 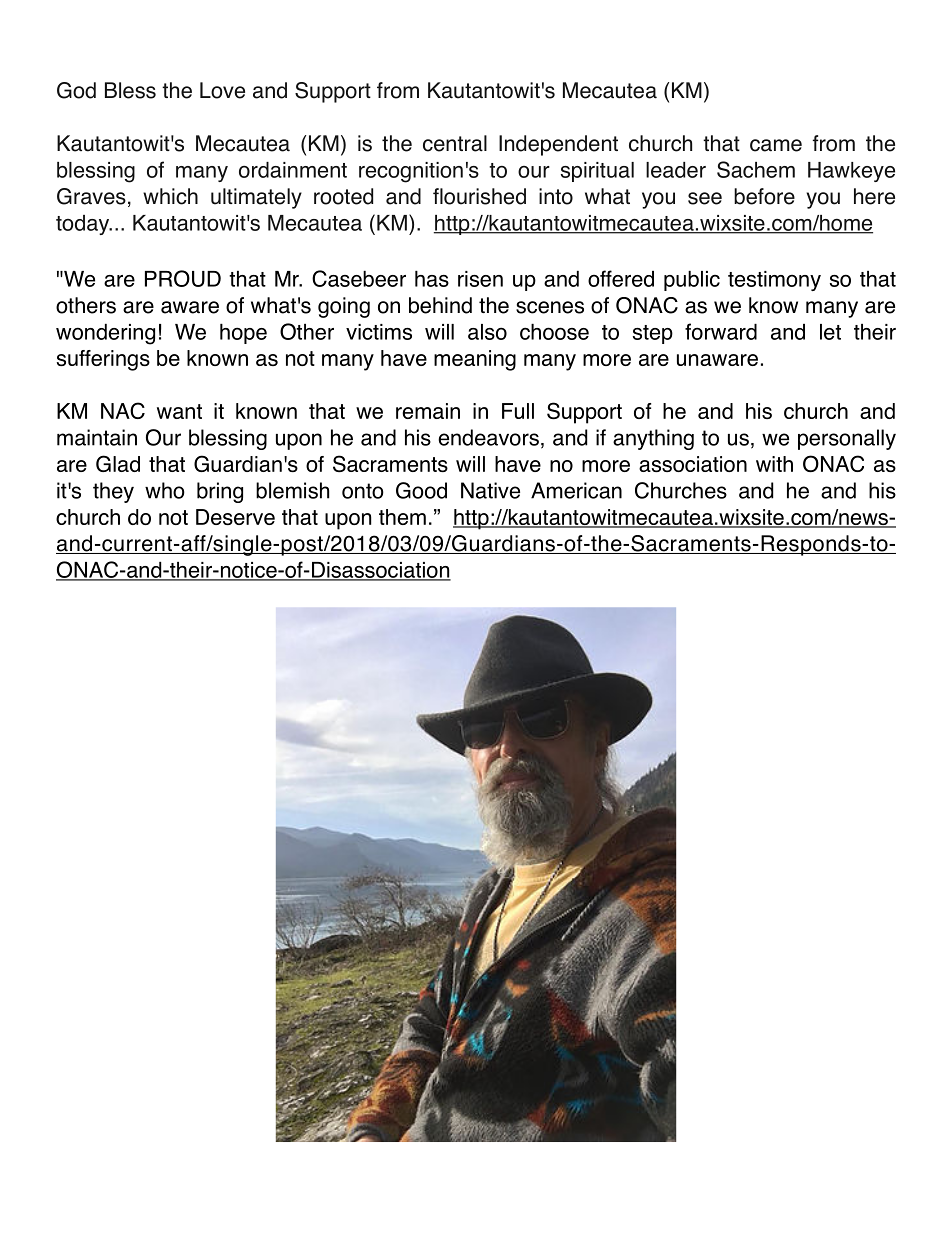 I want to click on flourished, so click(x=479, y=196).
